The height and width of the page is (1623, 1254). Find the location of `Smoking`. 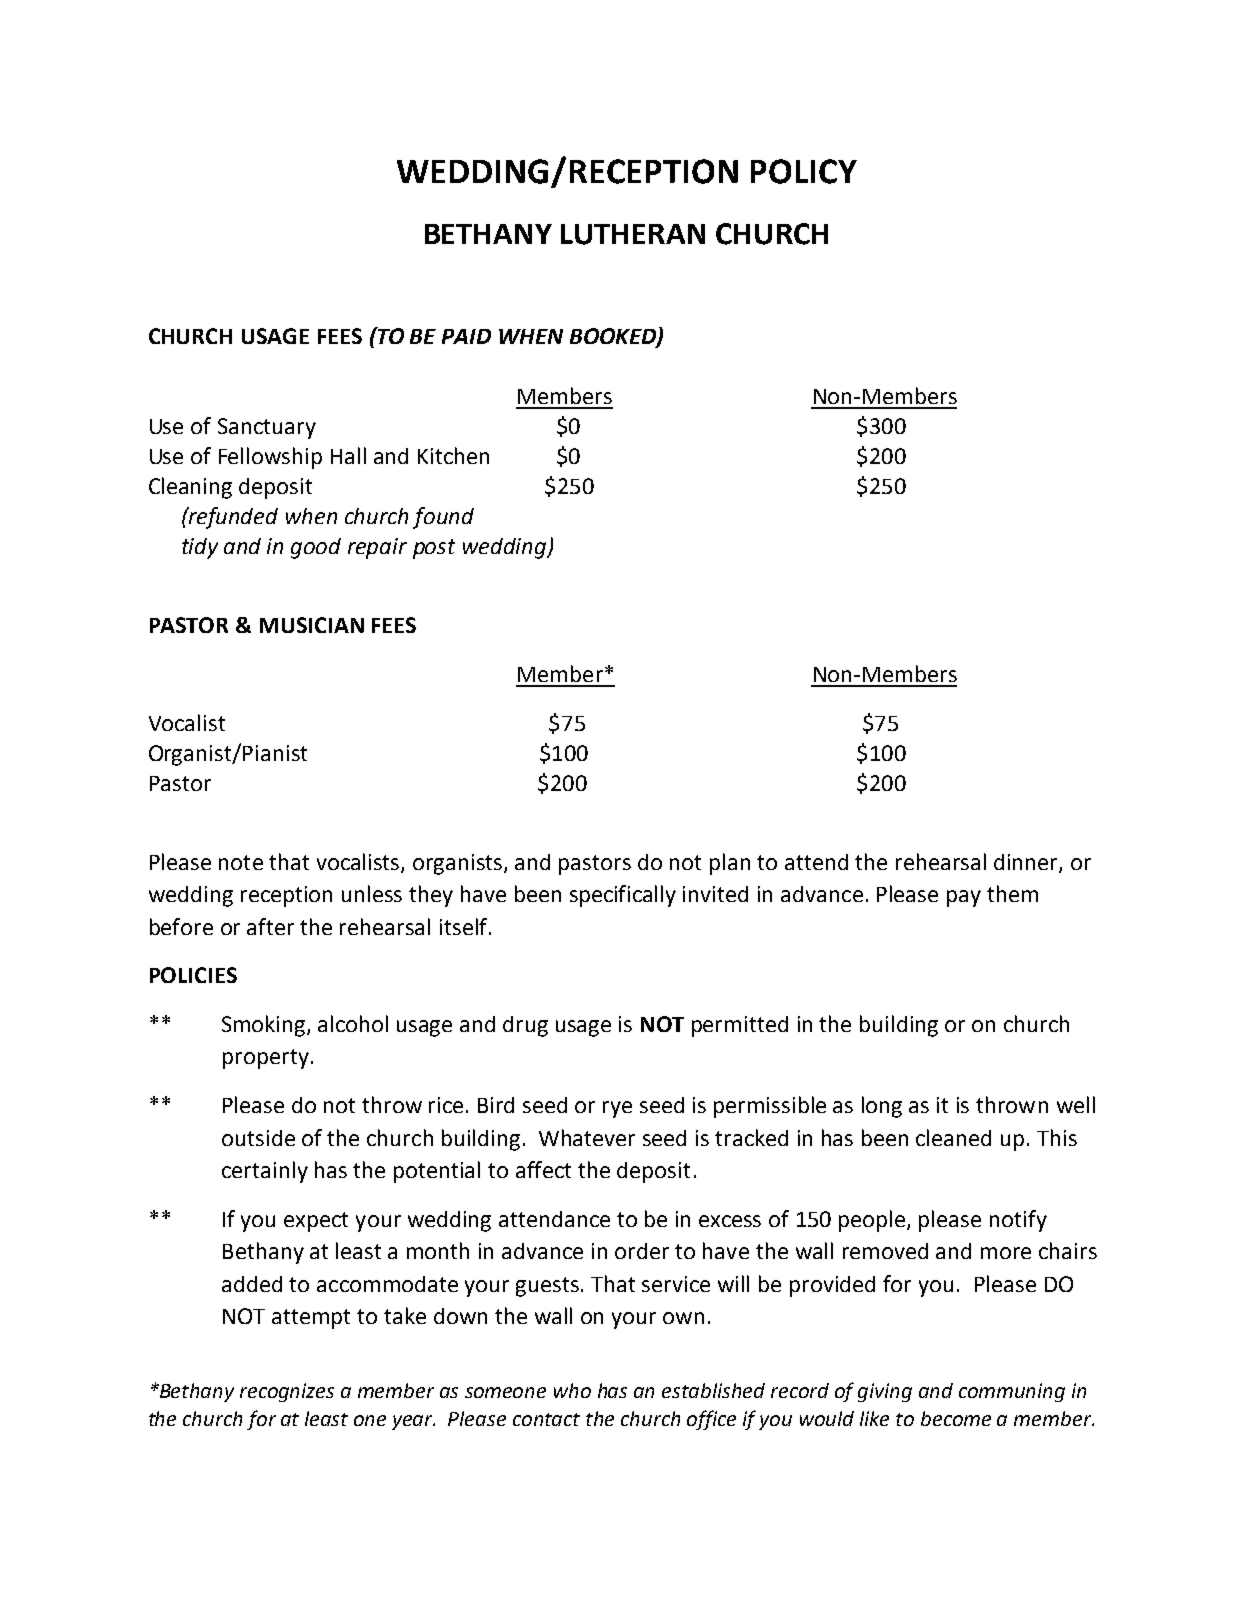

Smoking is located at coordinates (265, 1026).
